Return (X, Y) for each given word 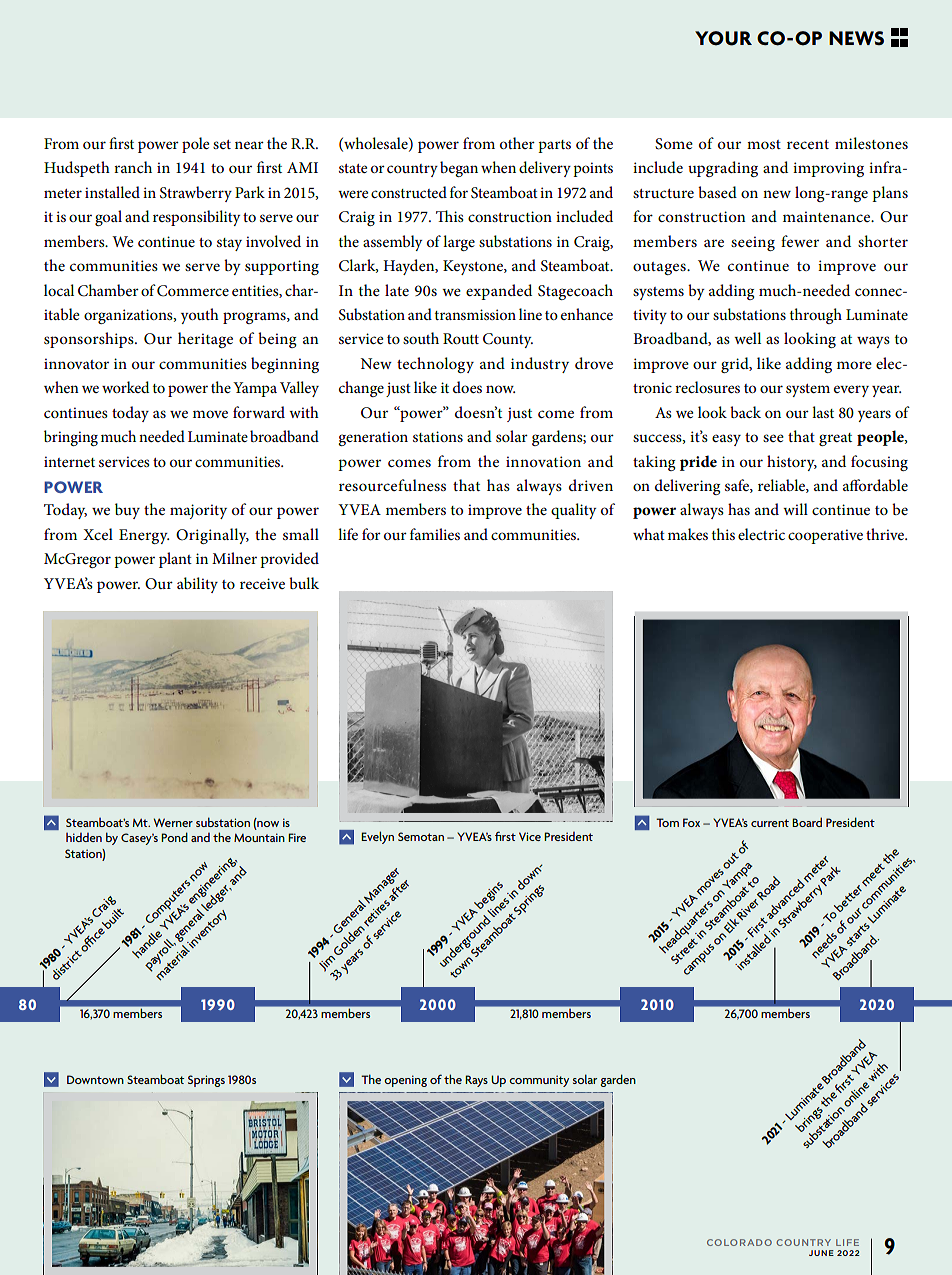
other (517, 143)
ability (197, 585)
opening (405, 1081)
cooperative (825, 536)
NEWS (856, 38)
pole (195, 145)
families (435, 534)
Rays (476, 1081)
